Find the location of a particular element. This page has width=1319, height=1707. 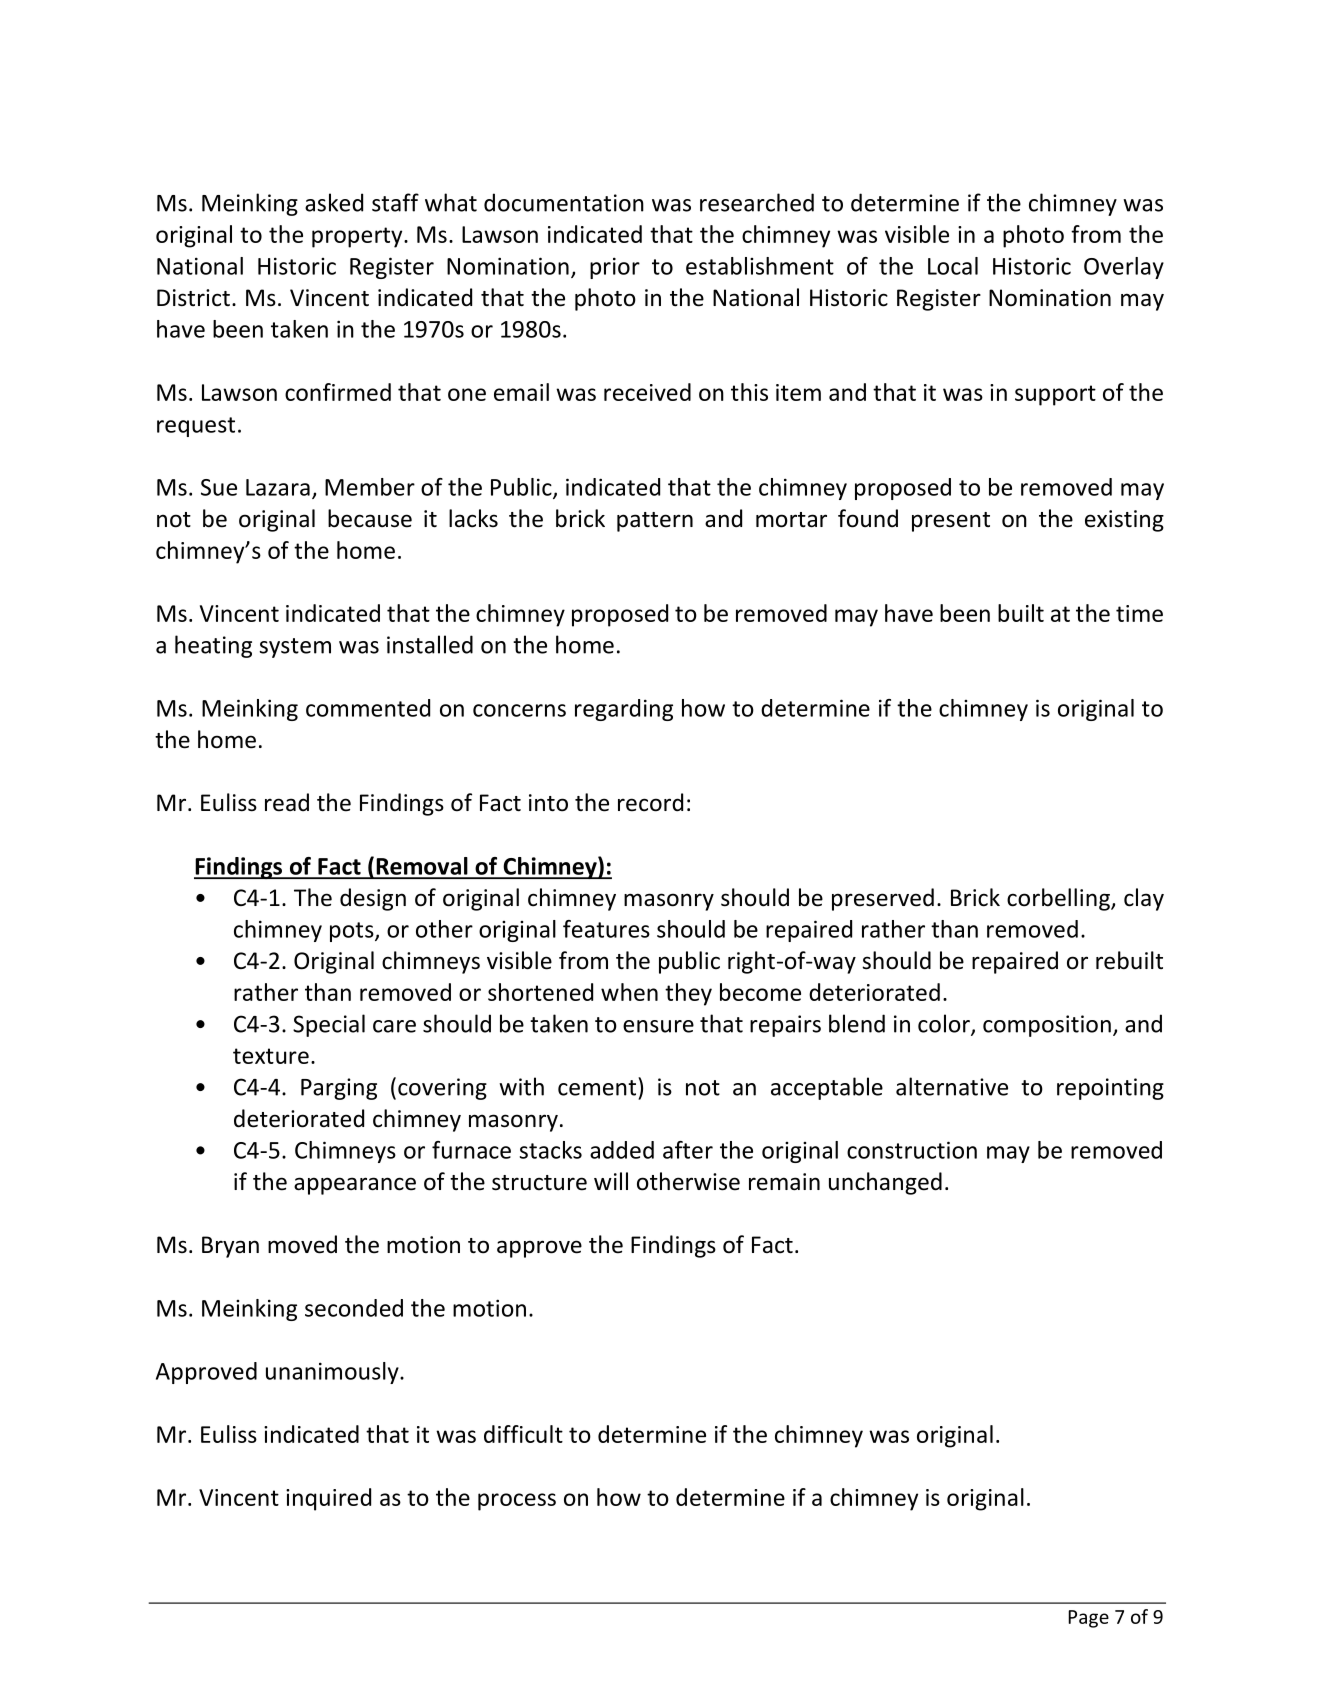

inquired is located at coordinates (328, 1499).
